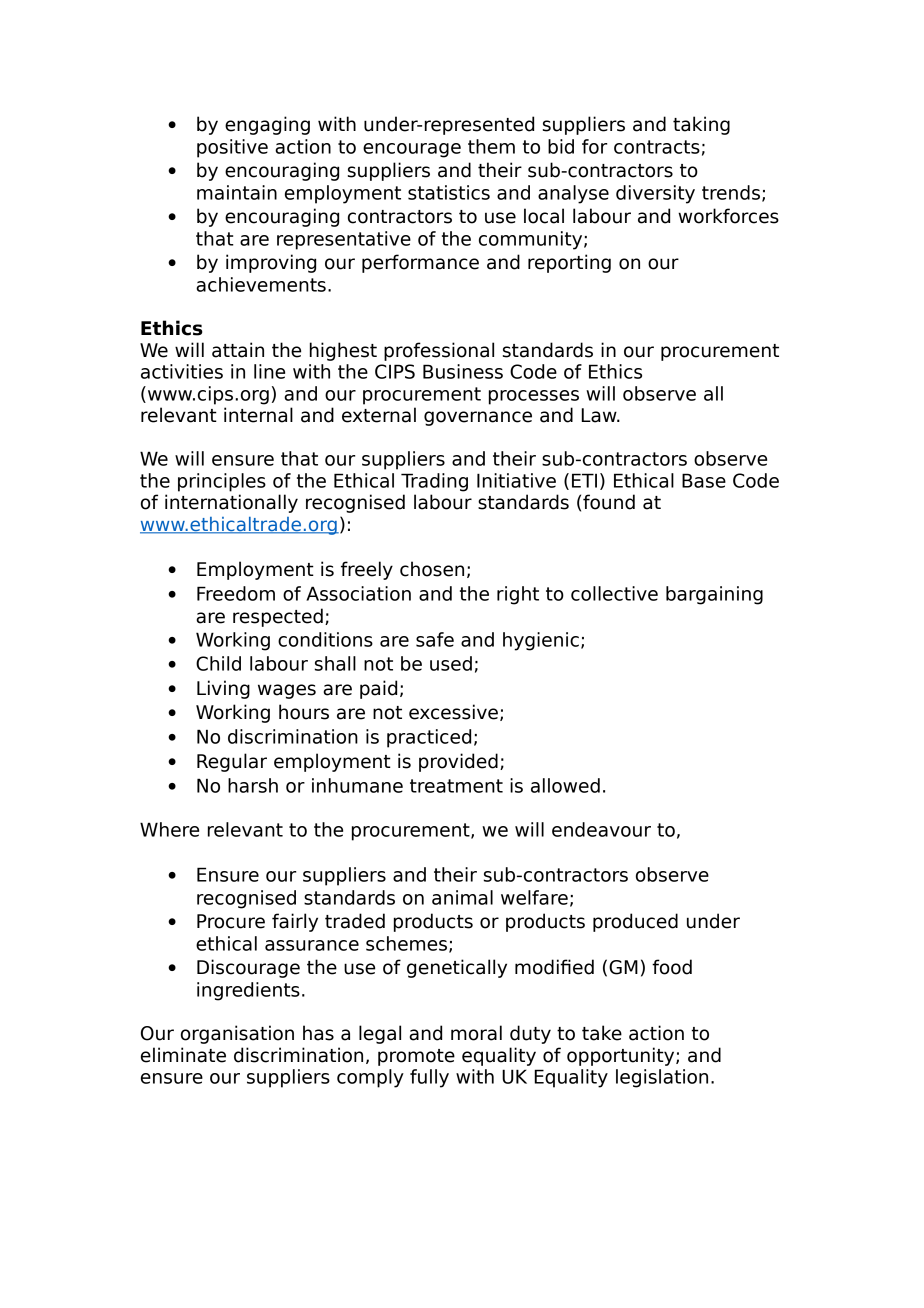 Image resolution: width=924 pixels, height=1308 pixels. Describe the element at coordinates (463, 371) in the screenshot. I see `Business` at that location.
